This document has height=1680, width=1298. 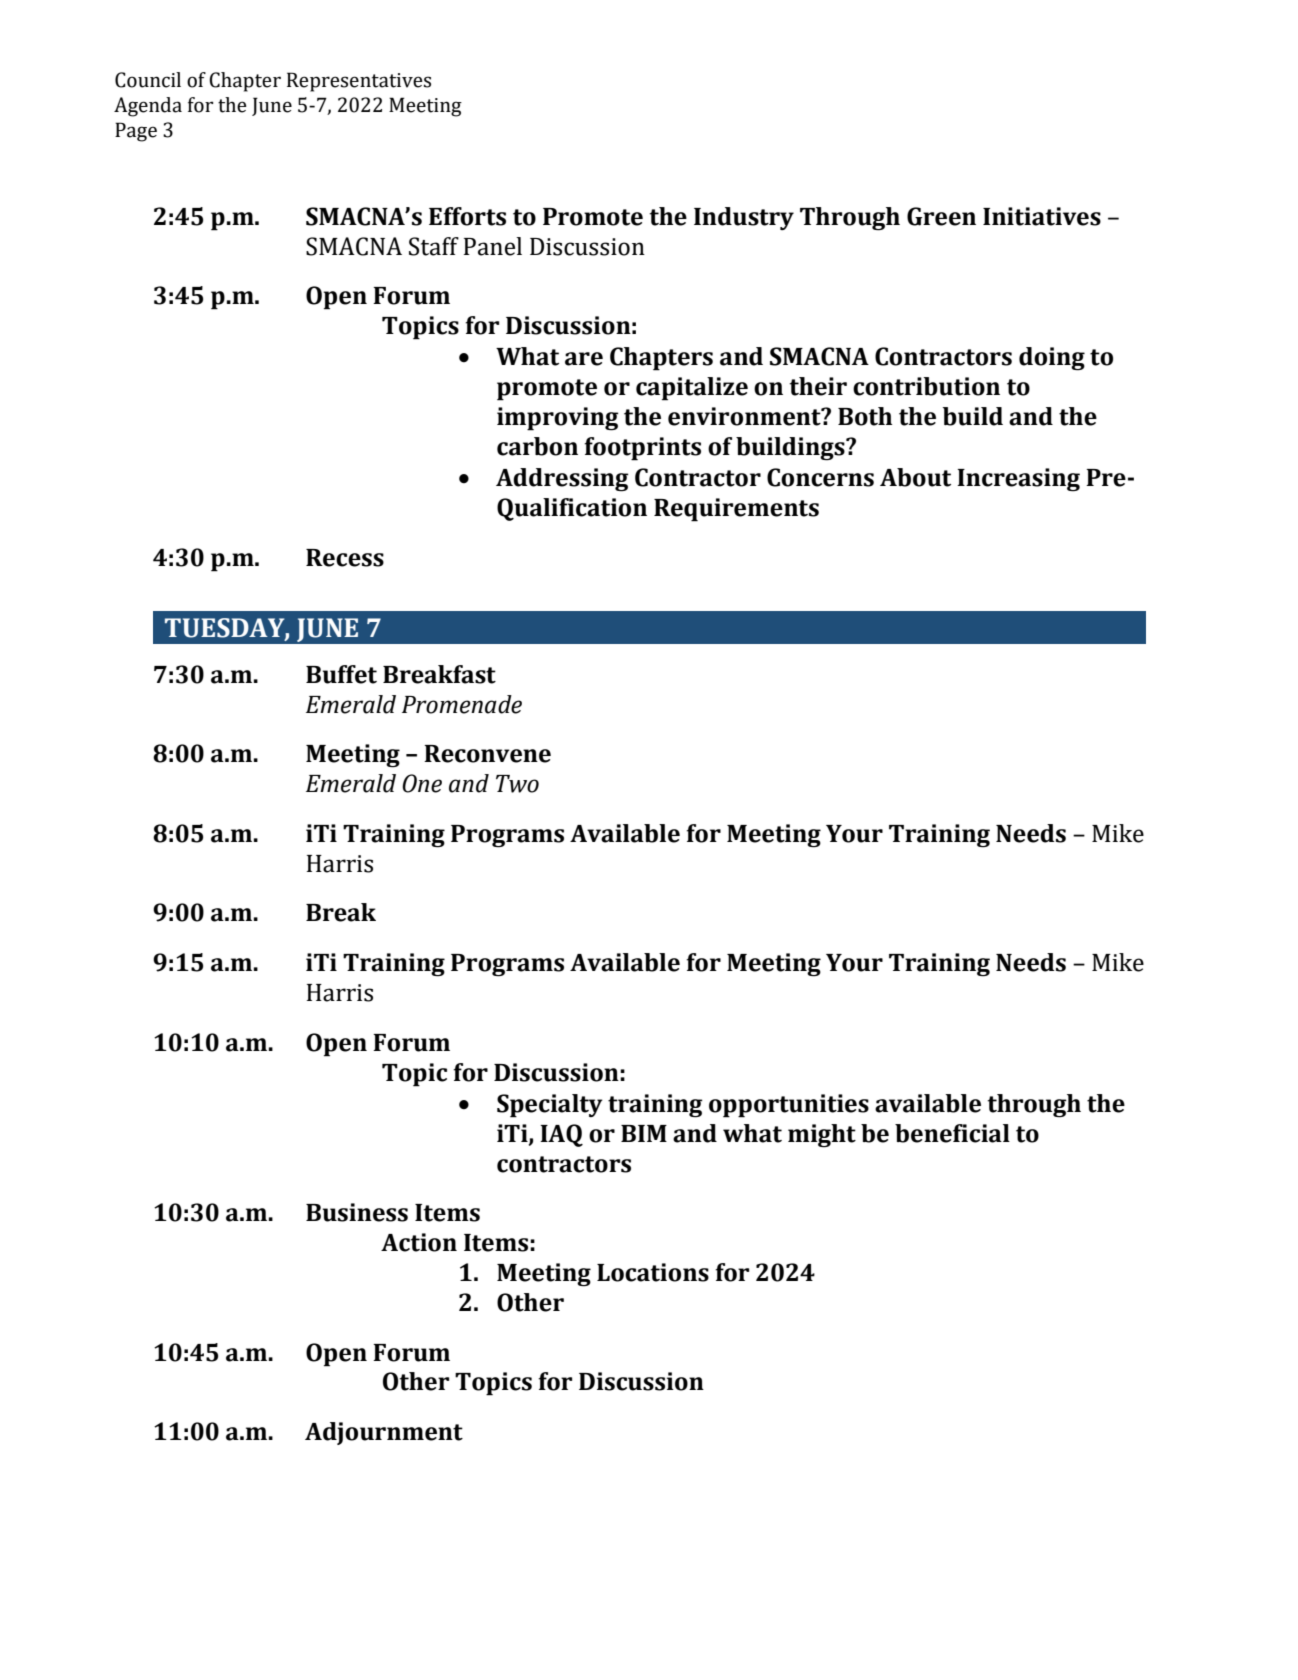 I want to click on Efforts, so click(x=467, y=216).
